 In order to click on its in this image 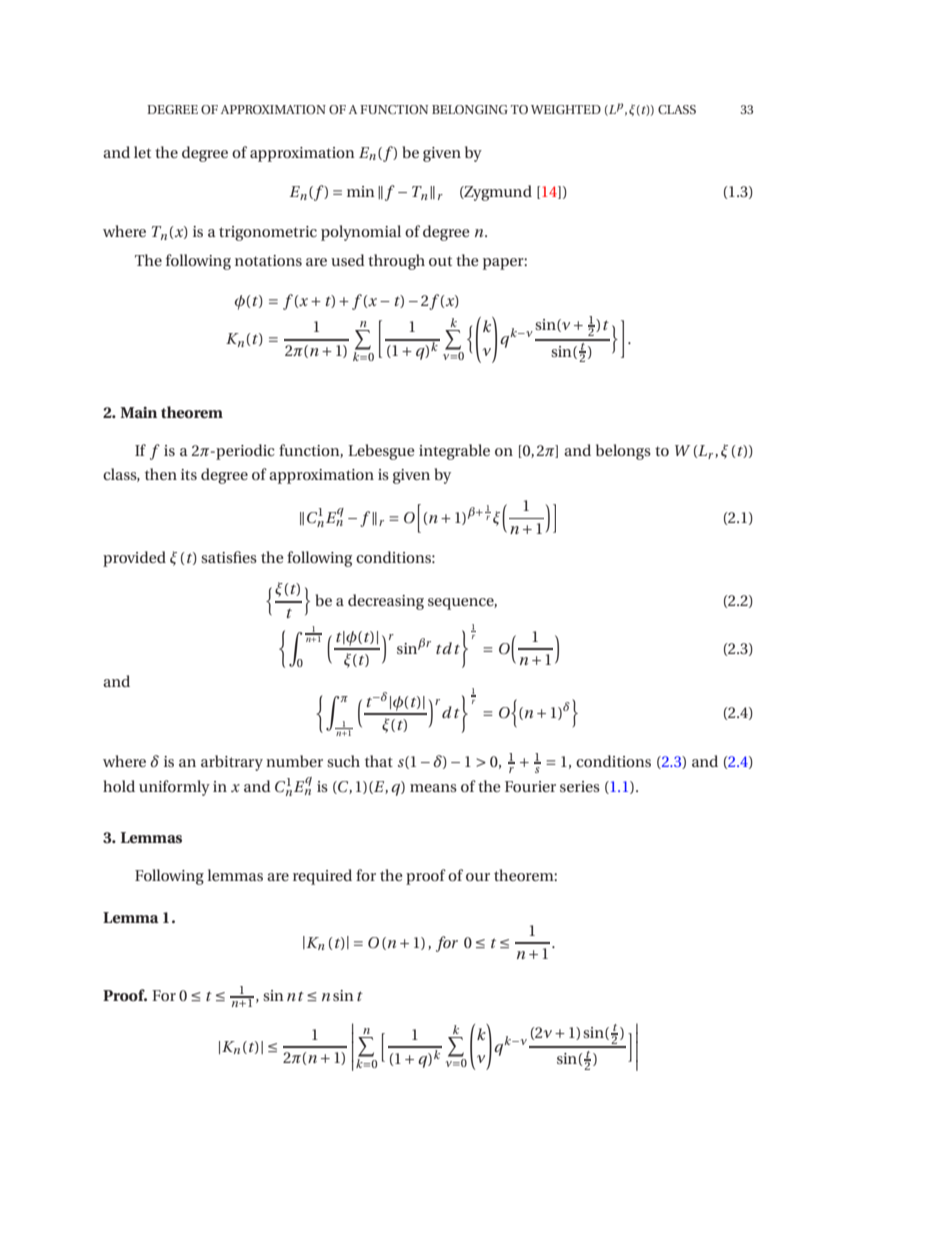, I will do `click(189, 474)`.
